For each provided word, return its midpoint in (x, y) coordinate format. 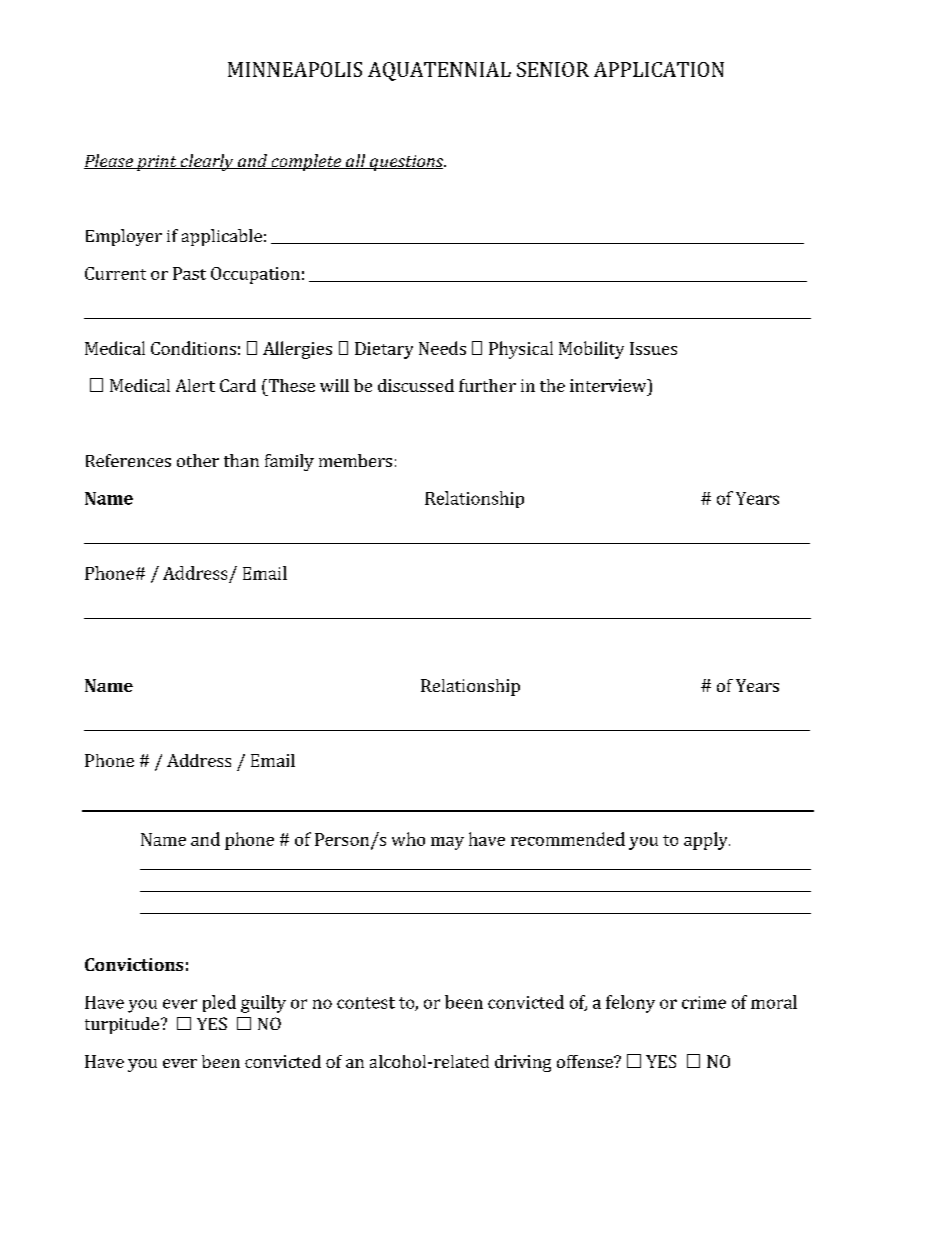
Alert (195, 385)
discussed (416, 385)
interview (609, 385)
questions (406, 163)
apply (707, 841)
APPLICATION (659, 69)
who (408, 839)
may (447, 843)
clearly (206, 162)
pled (219, 1003)
